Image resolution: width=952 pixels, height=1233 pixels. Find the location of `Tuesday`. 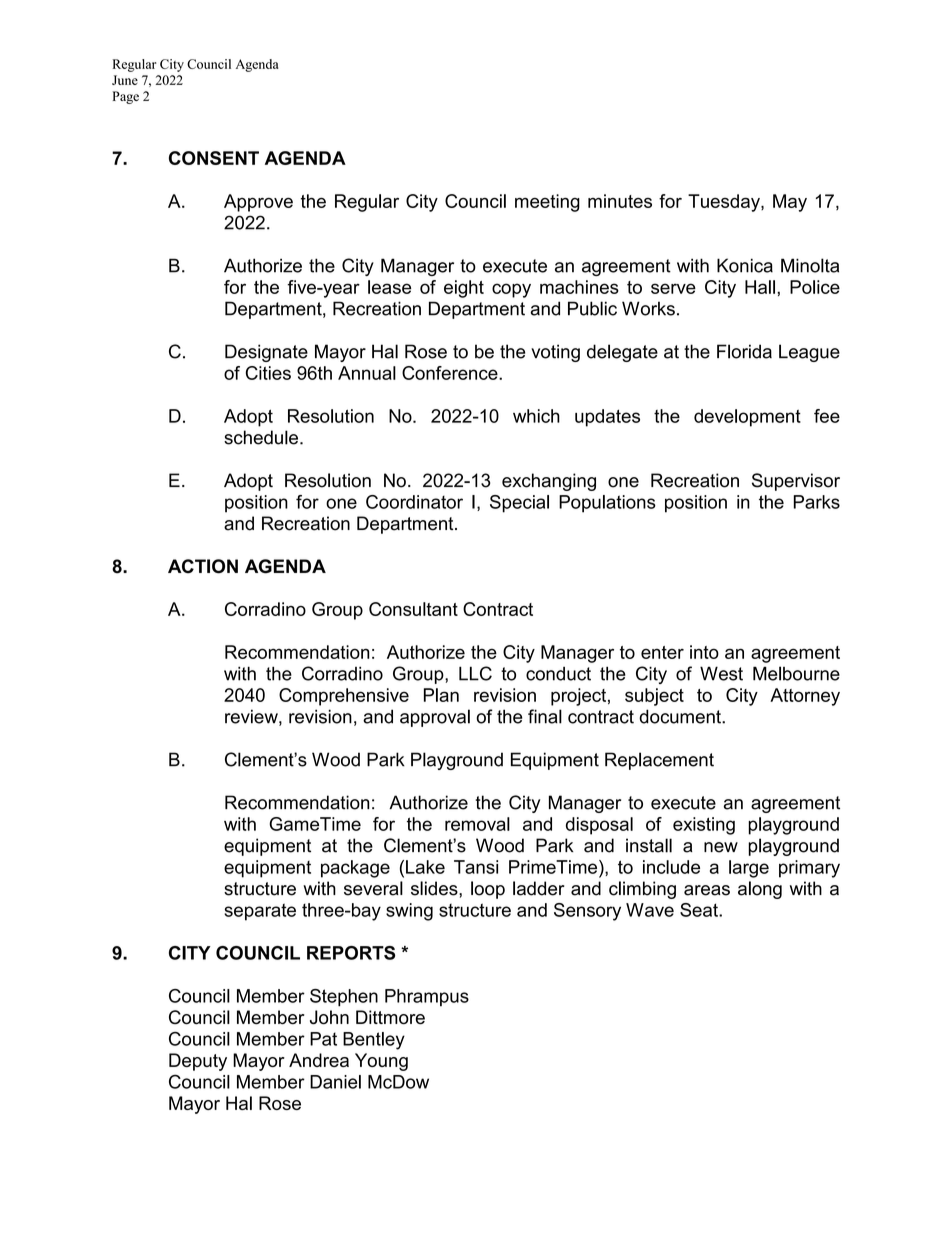

Tuesday is located at coordinates (725, 203).
